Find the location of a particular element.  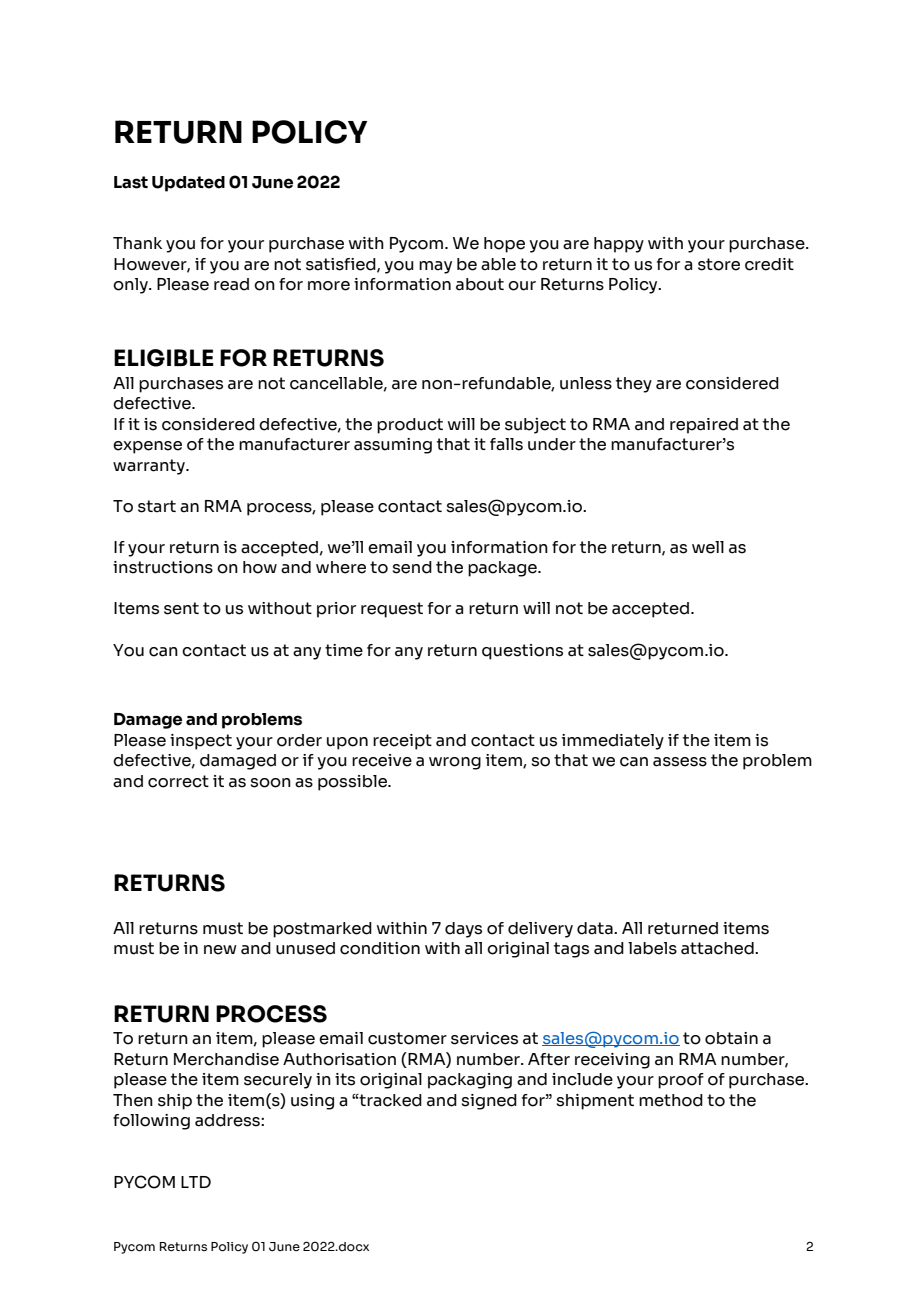

new is located at coordinates (220, 950).
